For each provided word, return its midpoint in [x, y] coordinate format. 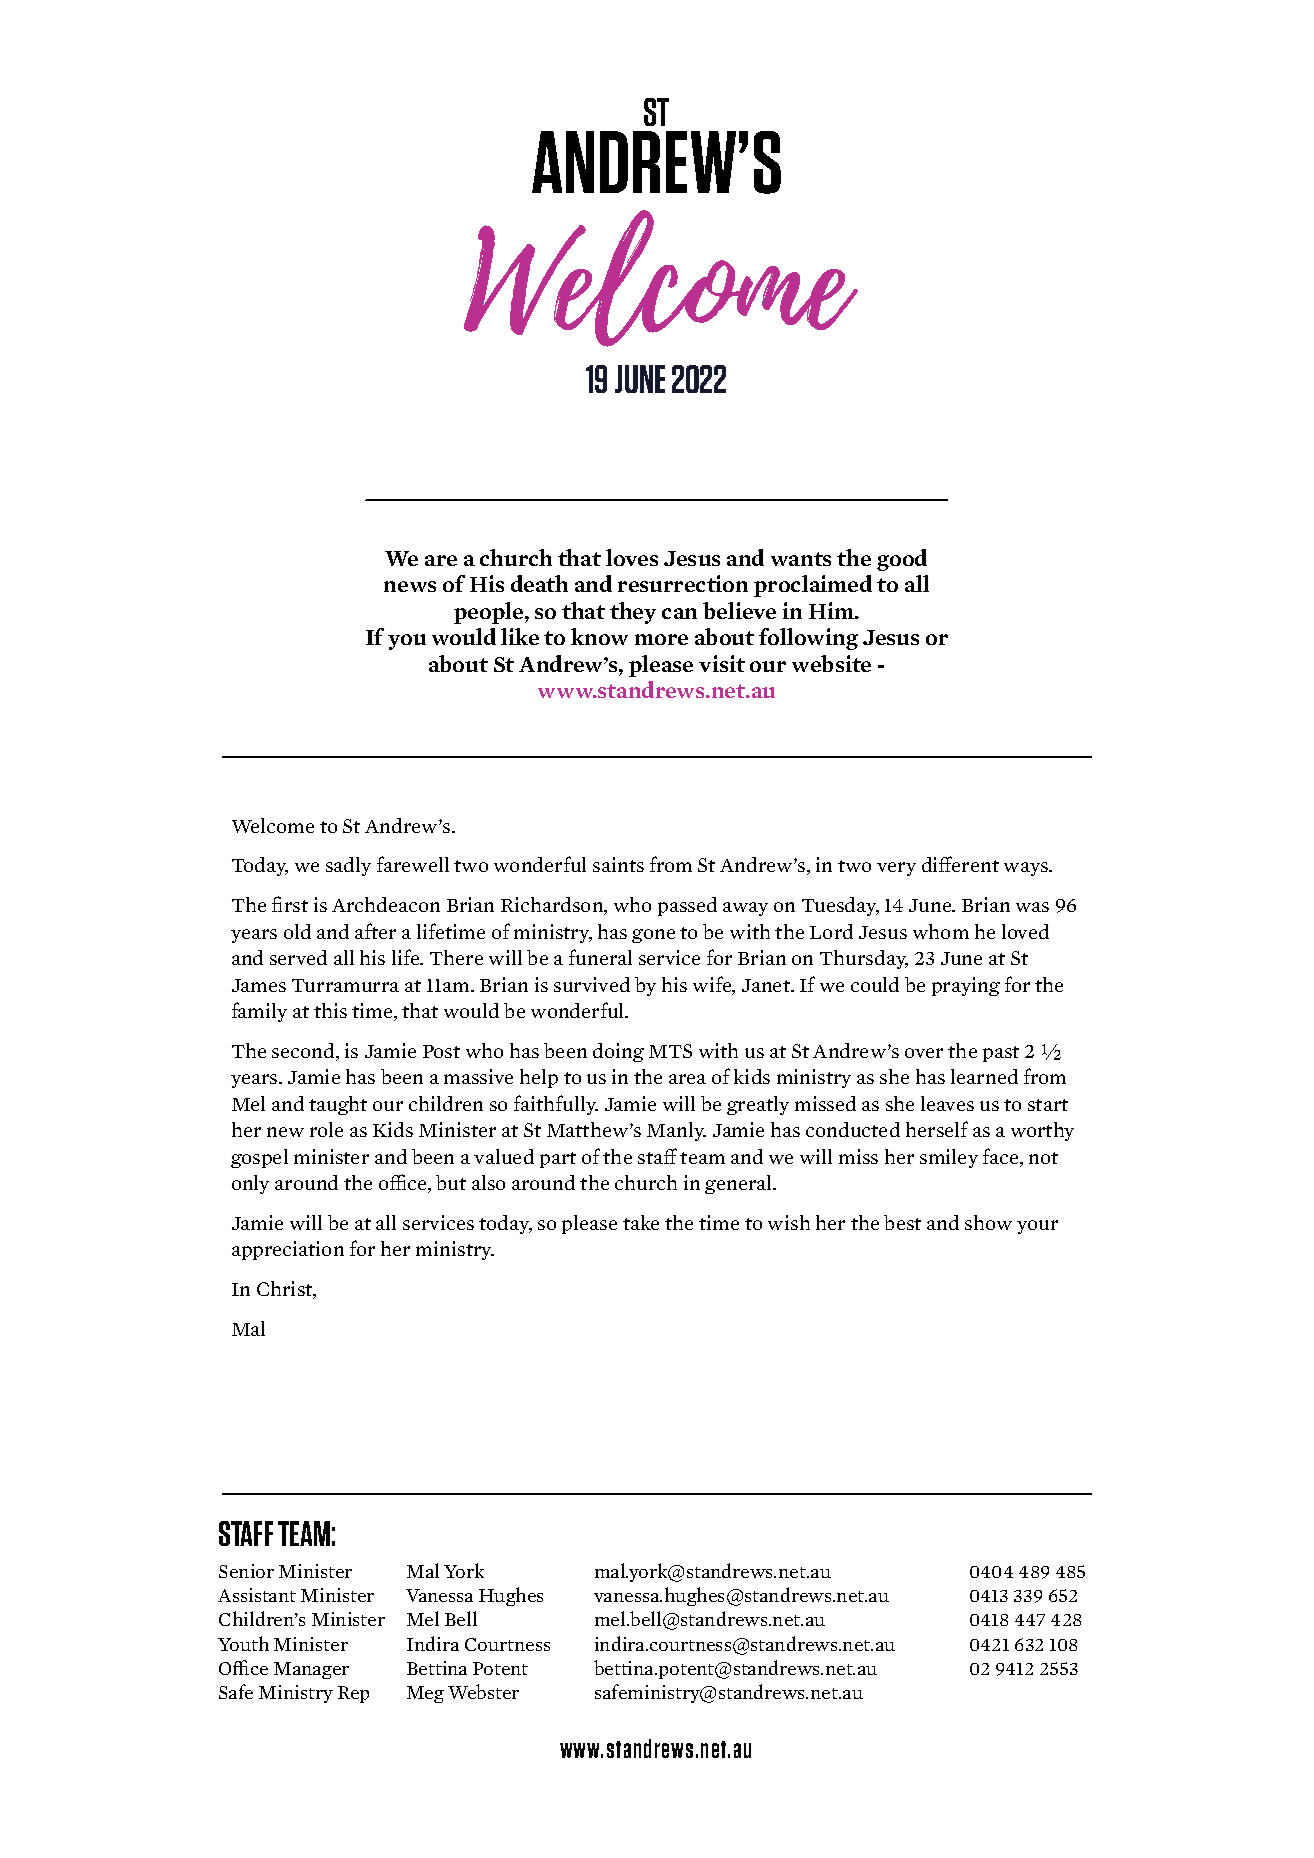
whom [941, 931]
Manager [311, 1670]
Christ [286, 1290]
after [375, 931]
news [410, 586]
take [641, 1222]
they [633, 613]
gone [653, 936]
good [902, 560]
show [988, 1222]
